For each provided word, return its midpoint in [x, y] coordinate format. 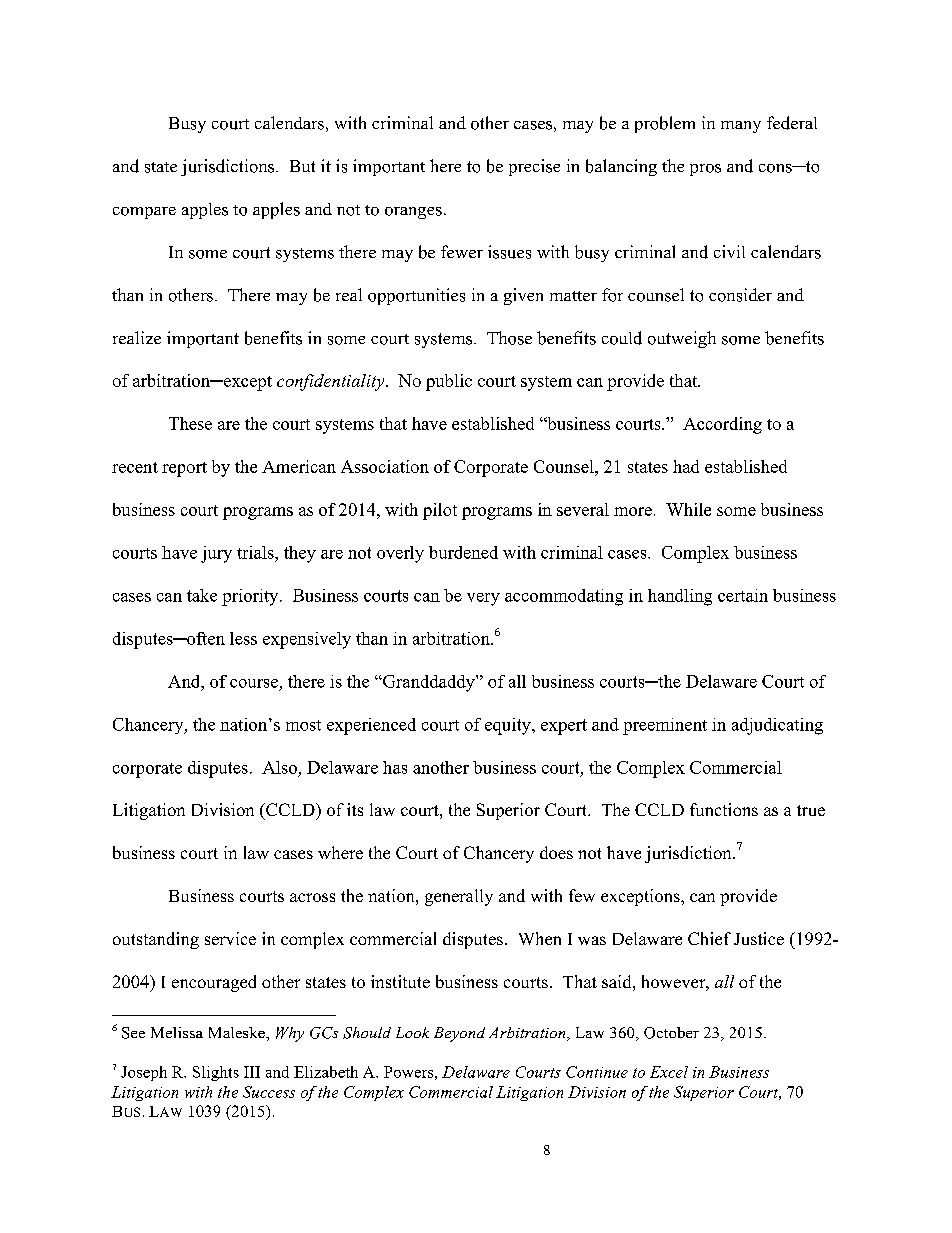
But [302, 166]
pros [705, 170]
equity [509, 726]
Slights [216, 1073]
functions [724, 809]
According [722, 425]
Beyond [459, 1034]
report [184, 469]
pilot [440, 511]
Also [279, 767]
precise [534, 167]
